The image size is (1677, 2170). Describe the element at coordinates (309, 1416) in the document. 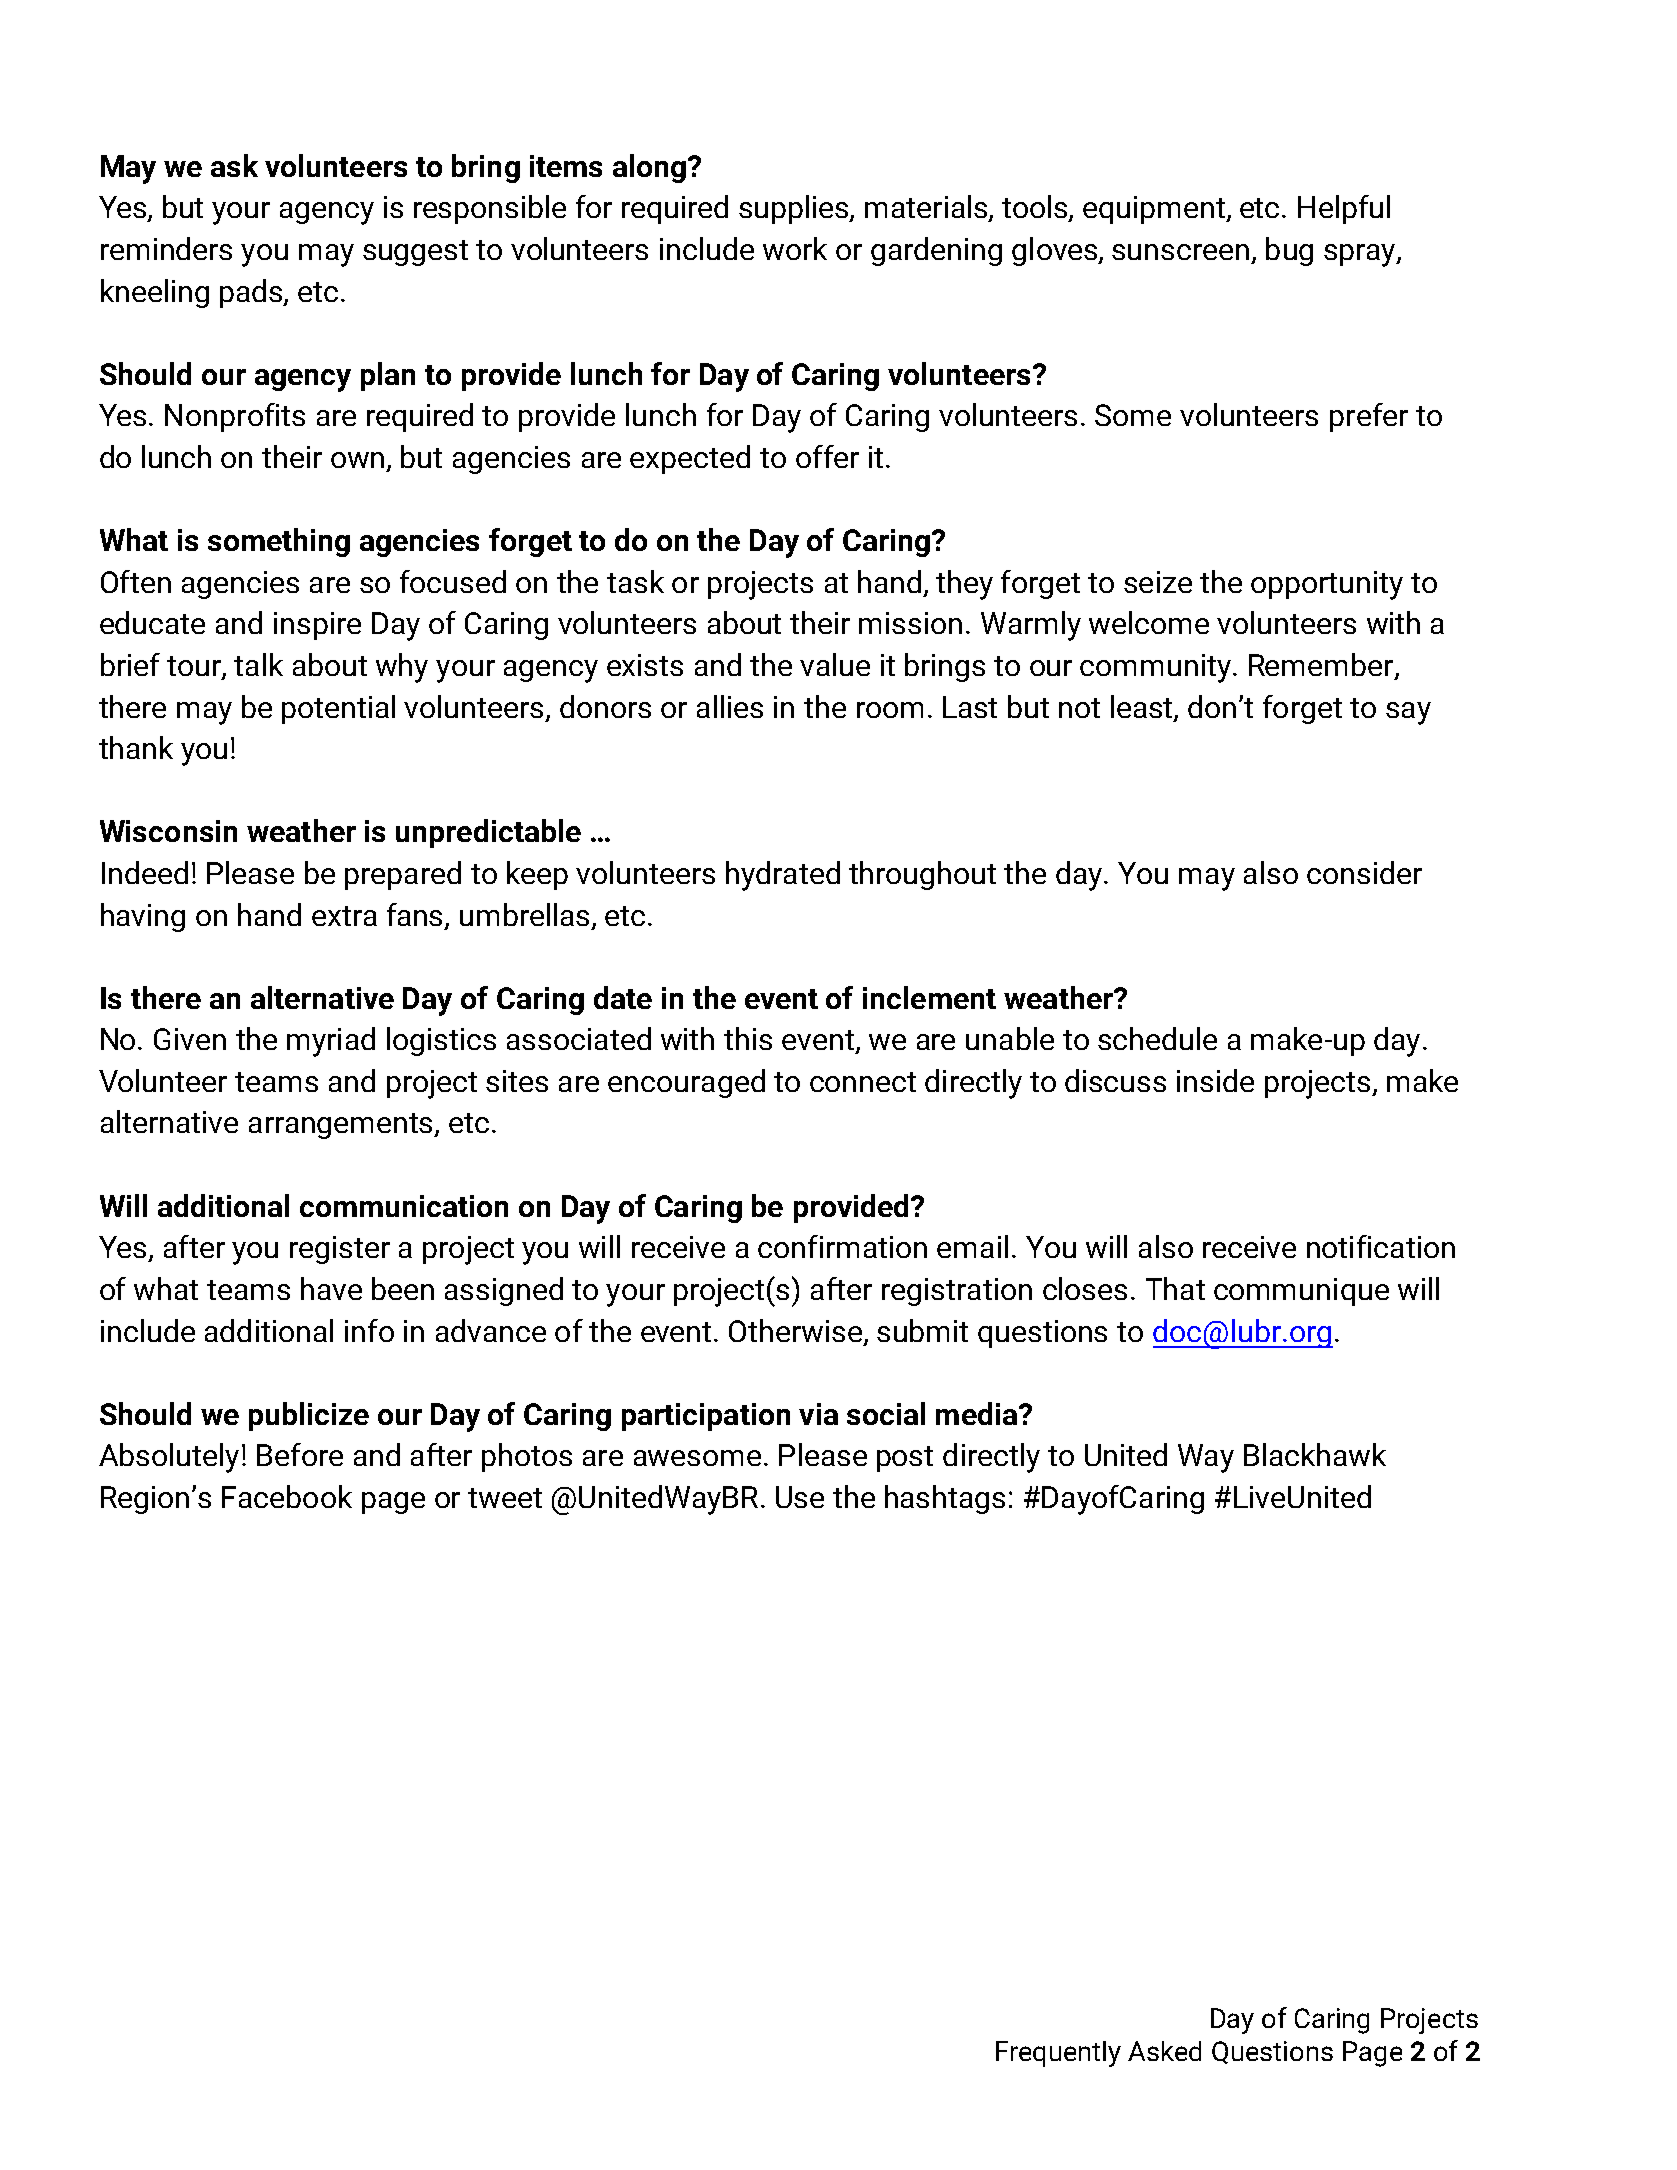

I see `publicize` at that location.
